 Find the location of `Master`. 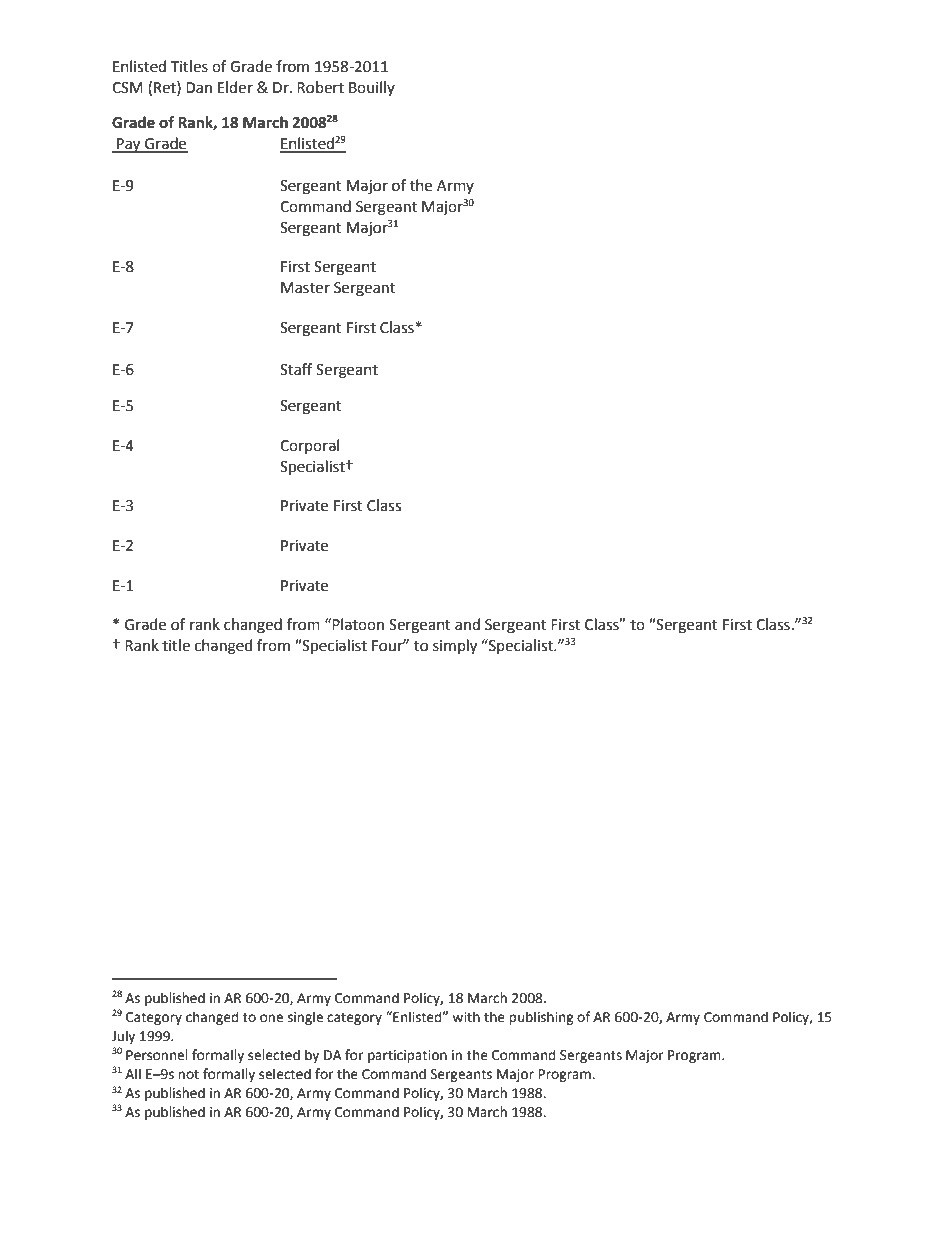

Master is located at coordinates (305, 288).
